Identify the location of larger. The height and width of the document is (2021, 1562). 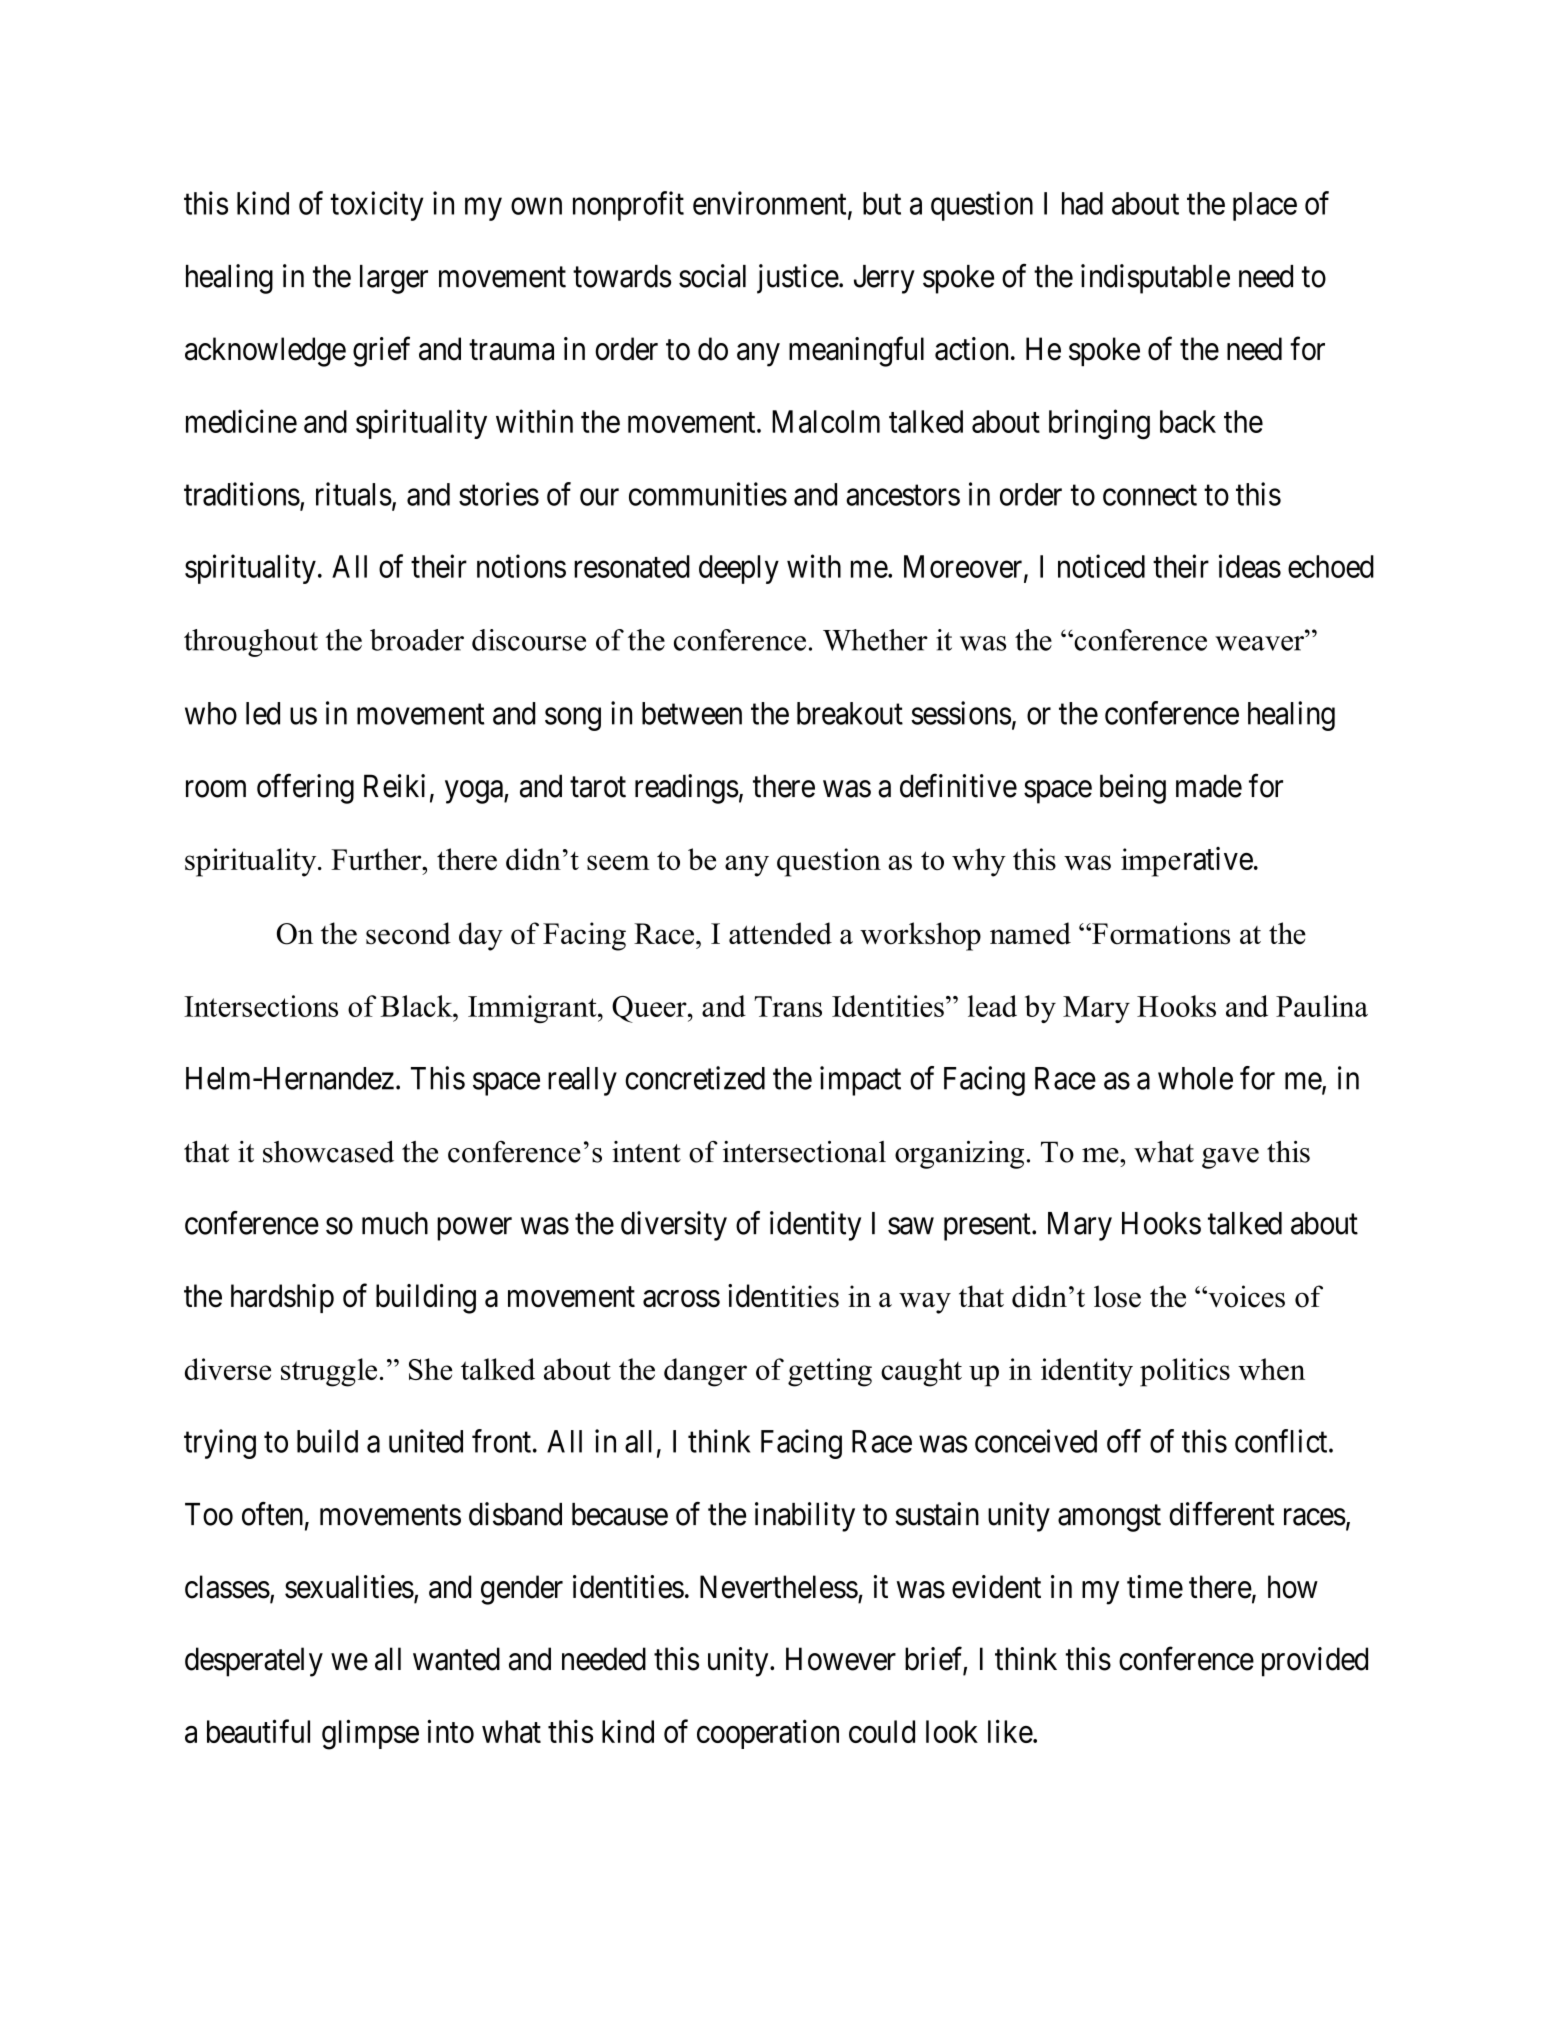
(394, 279).
